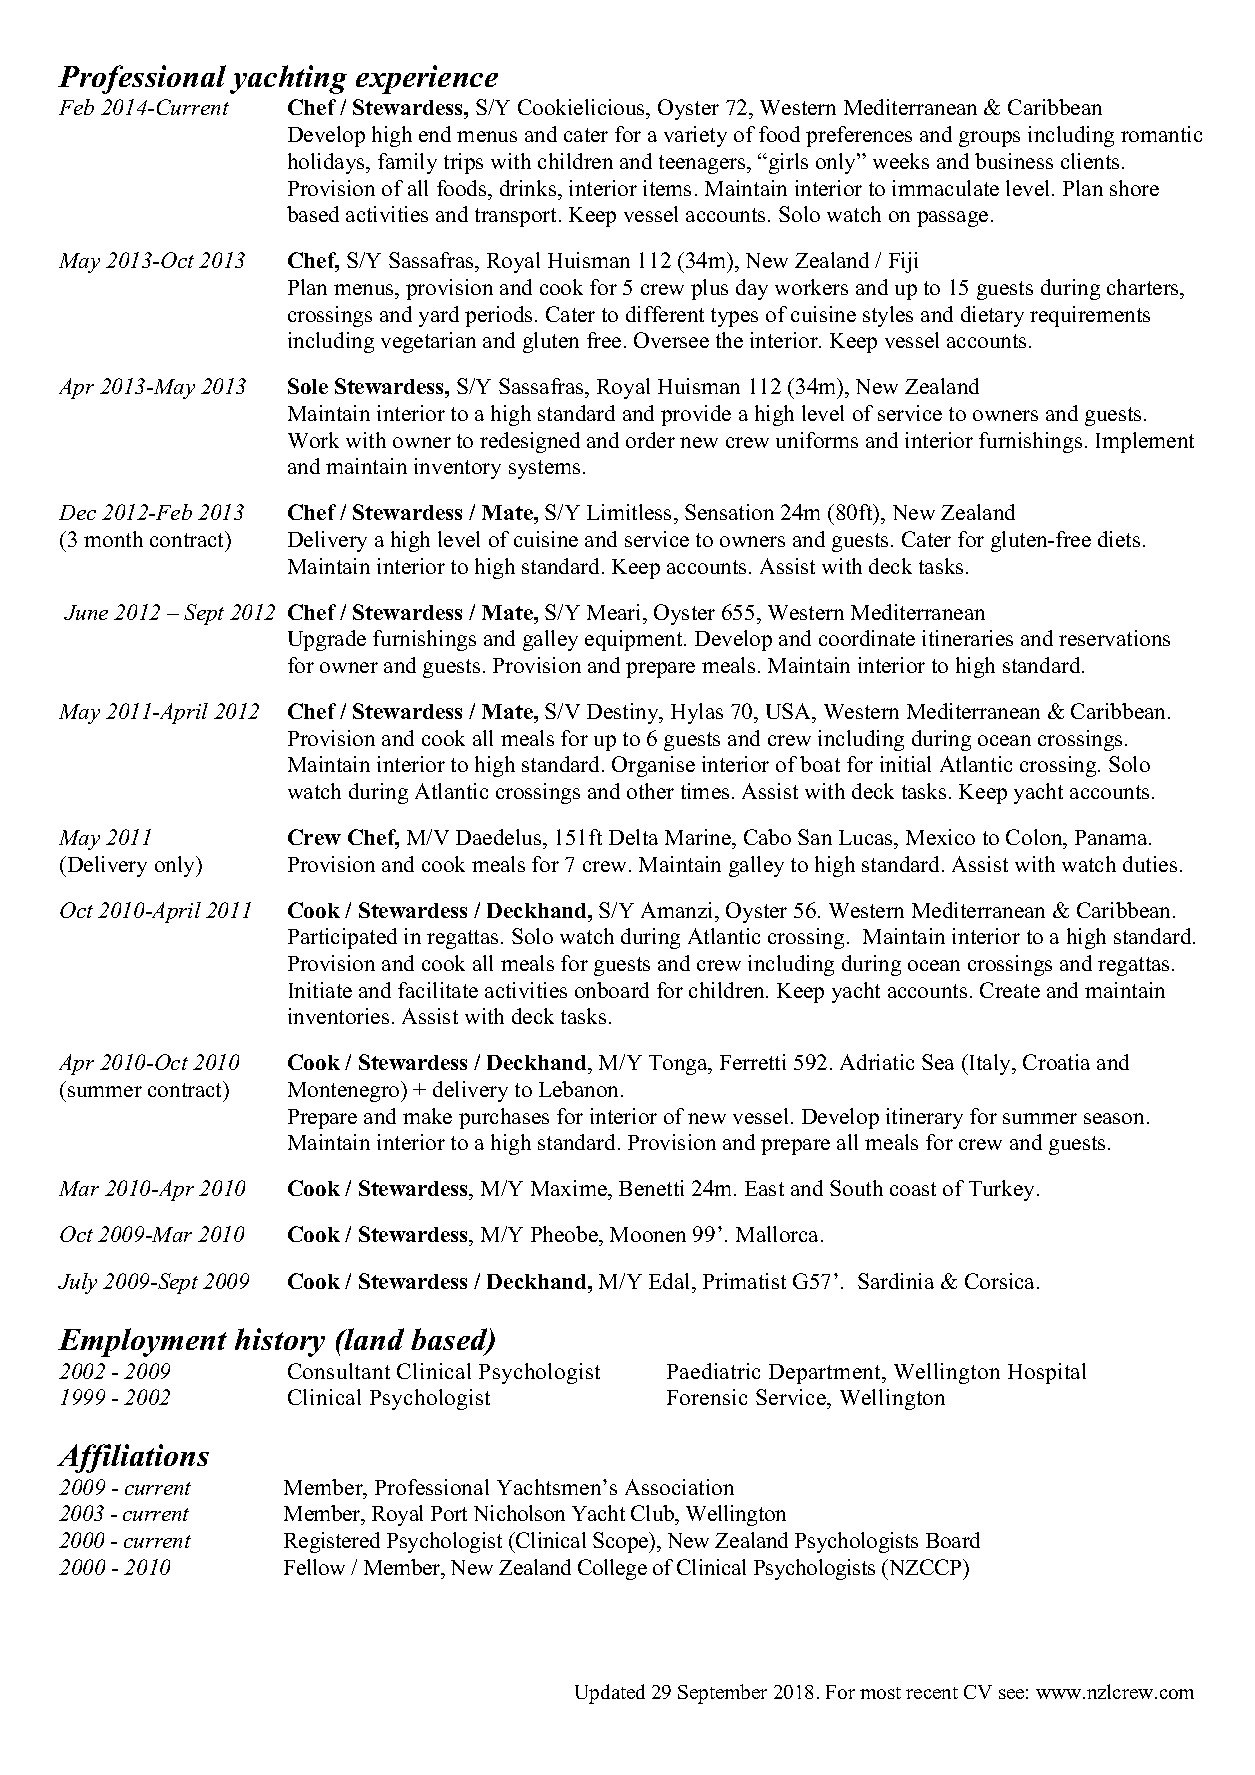  What do you see at coordinates (113, 539) in the page?
I see `month` at bounding box center [113, 539].
